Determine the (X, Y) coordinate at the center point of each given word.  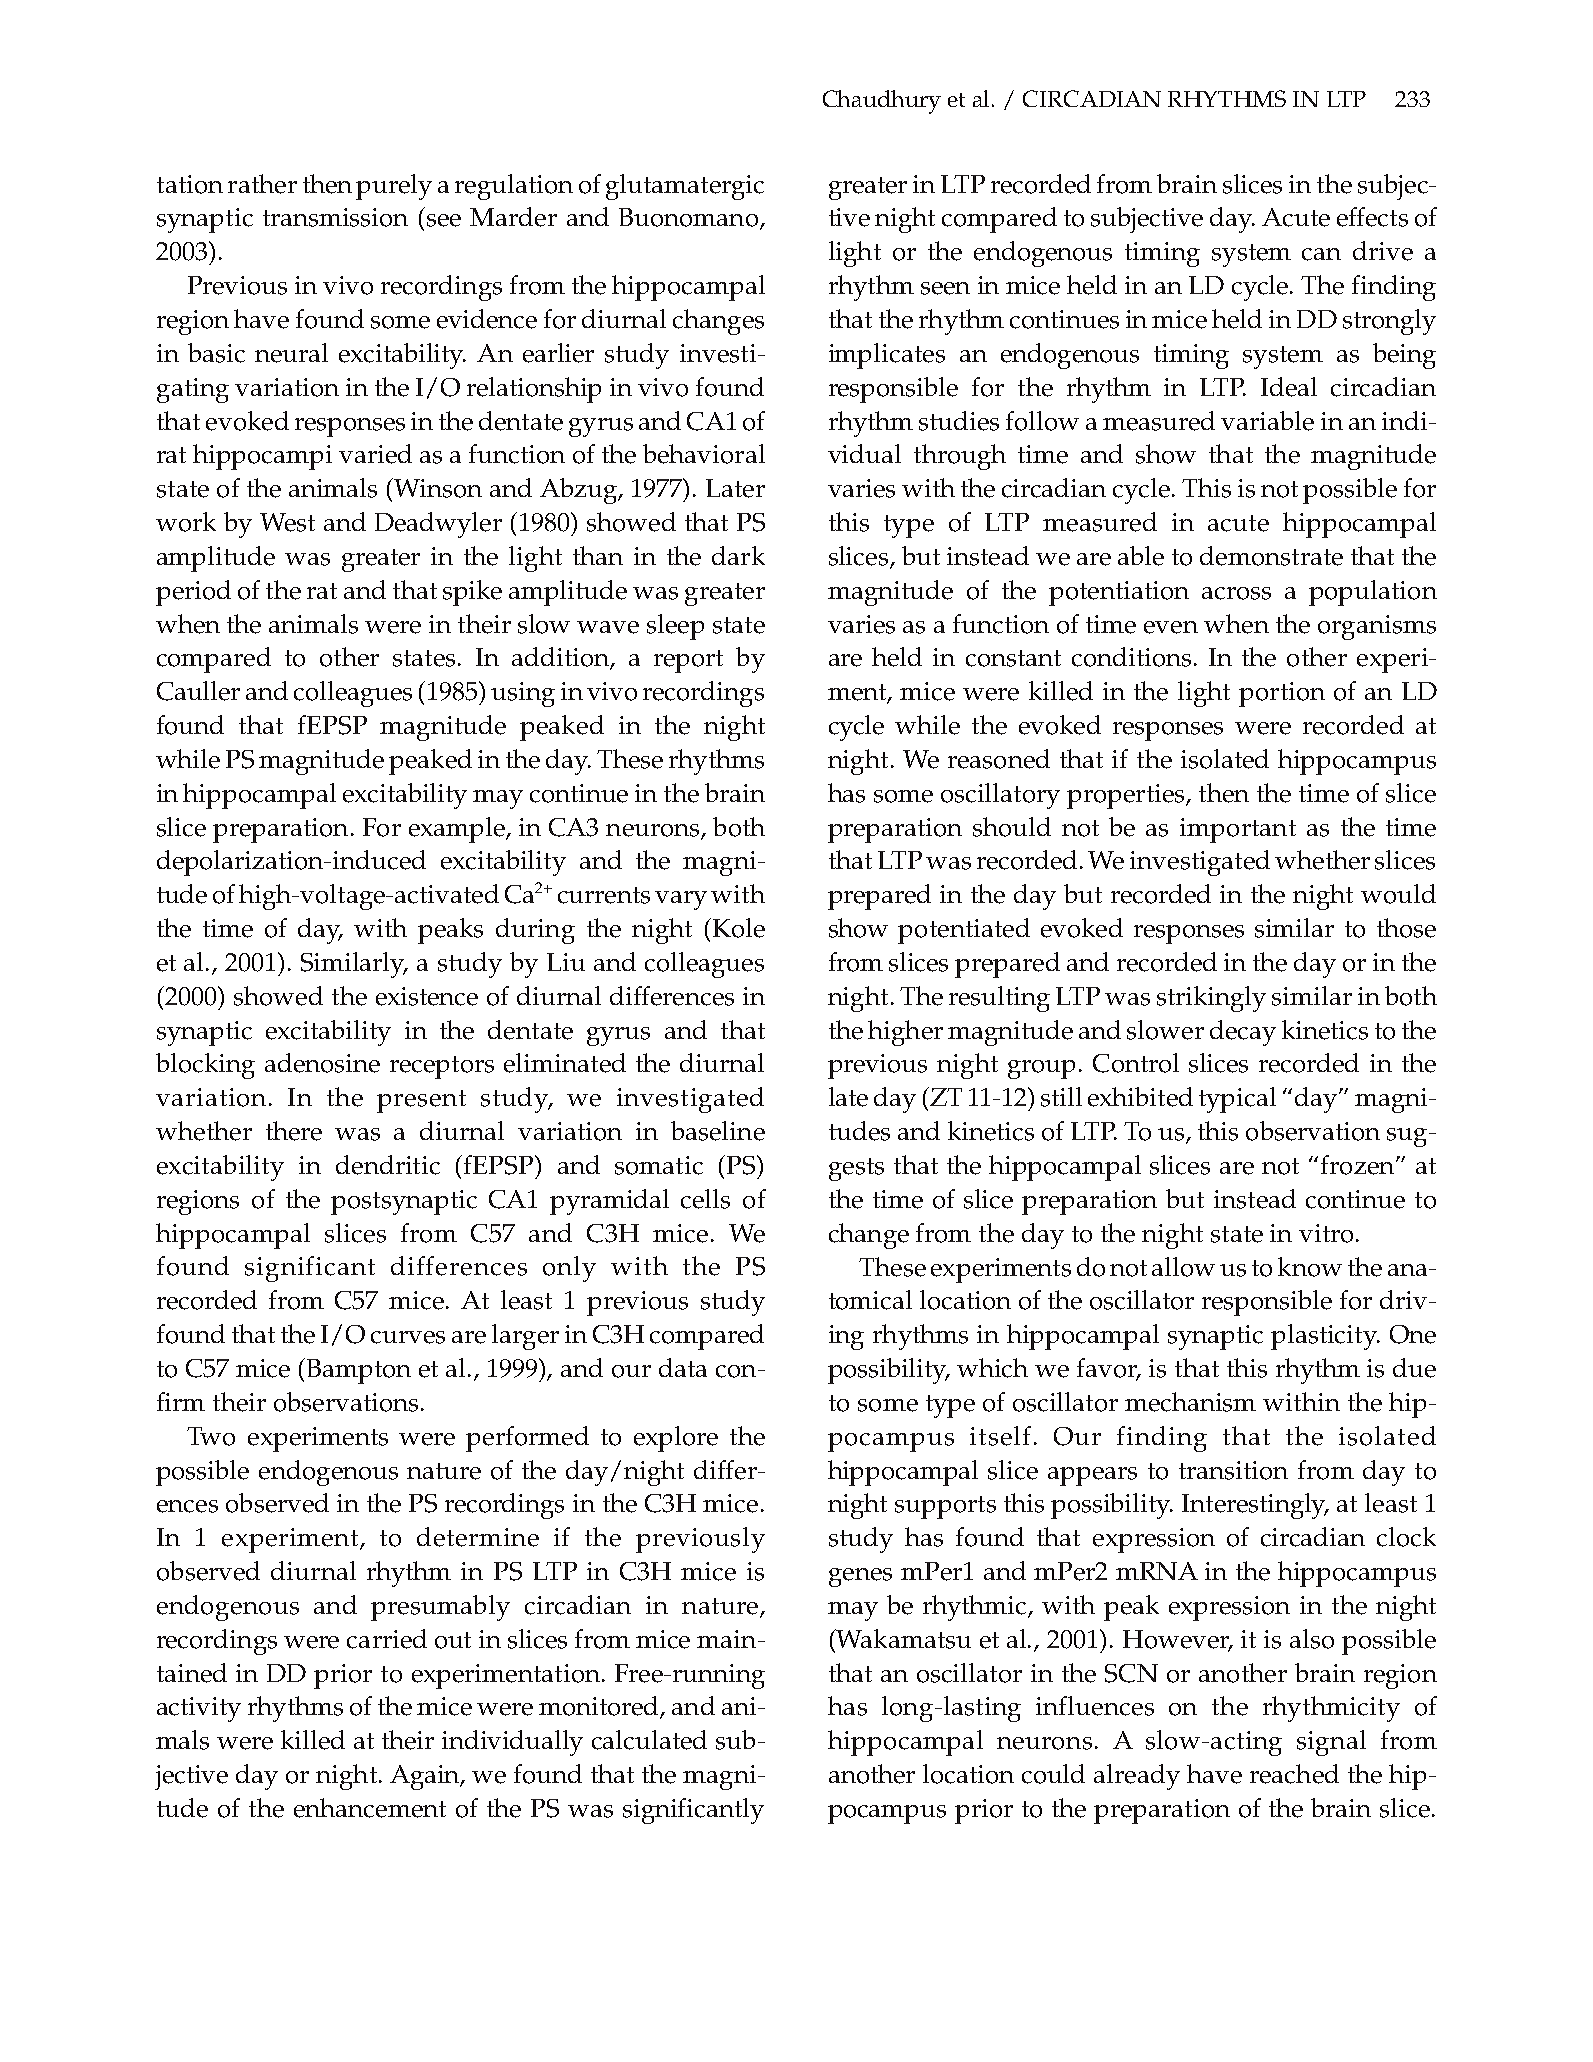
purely (394, 187)
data (683, 1367)
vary (681, 900)
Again (426, 1777)
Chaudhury (882, 102)
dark (738, 555)
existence (427, 996)
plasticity (1325, 1337)
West (287, 522)
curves (408, 1337)
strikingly (1211, 999)
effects (1372, 217)
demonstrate (1271, 556)
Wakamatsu (902, 1639)
